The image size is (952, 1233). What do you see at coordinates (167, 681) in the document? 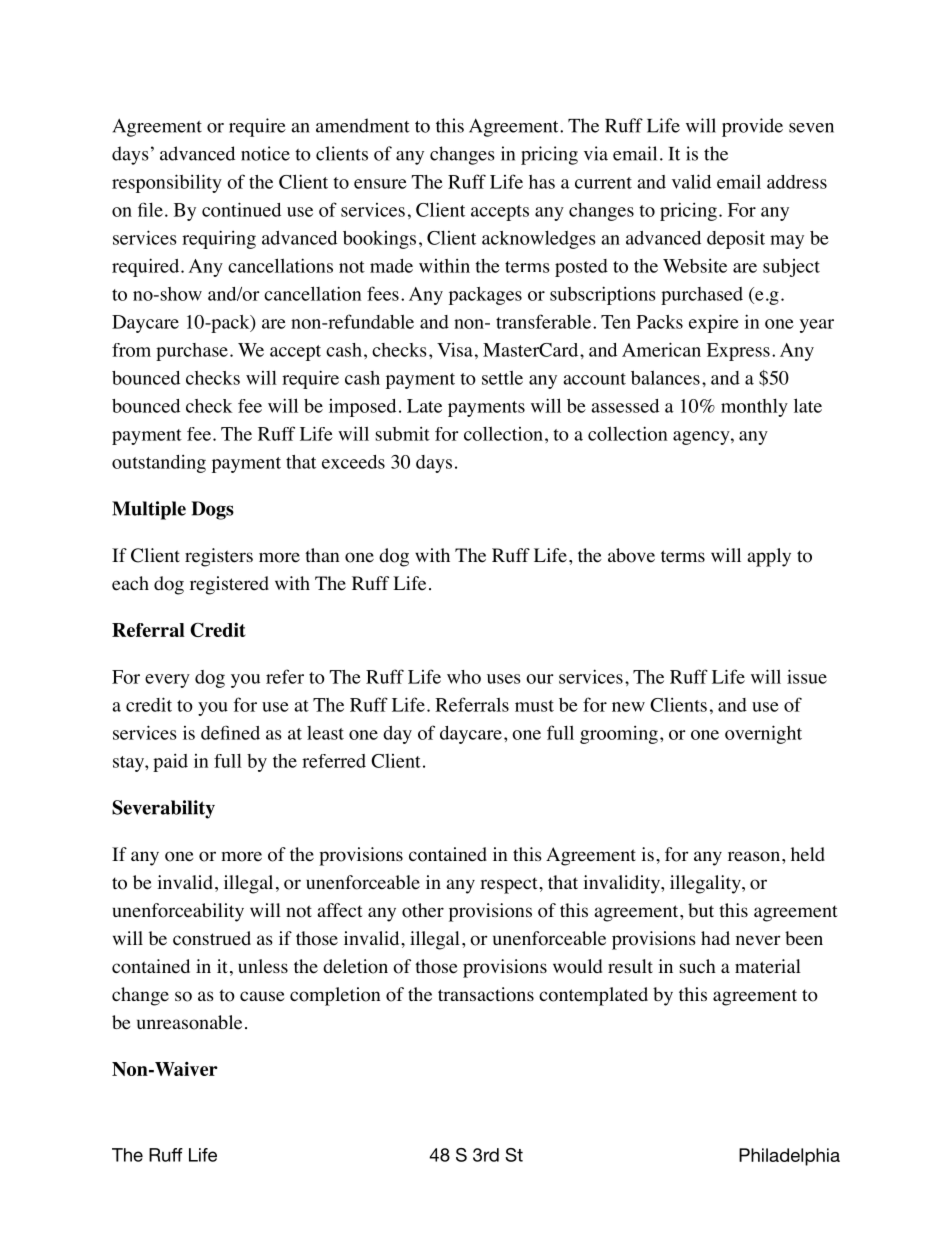
I see `every` at bounding box center [167, 681].
